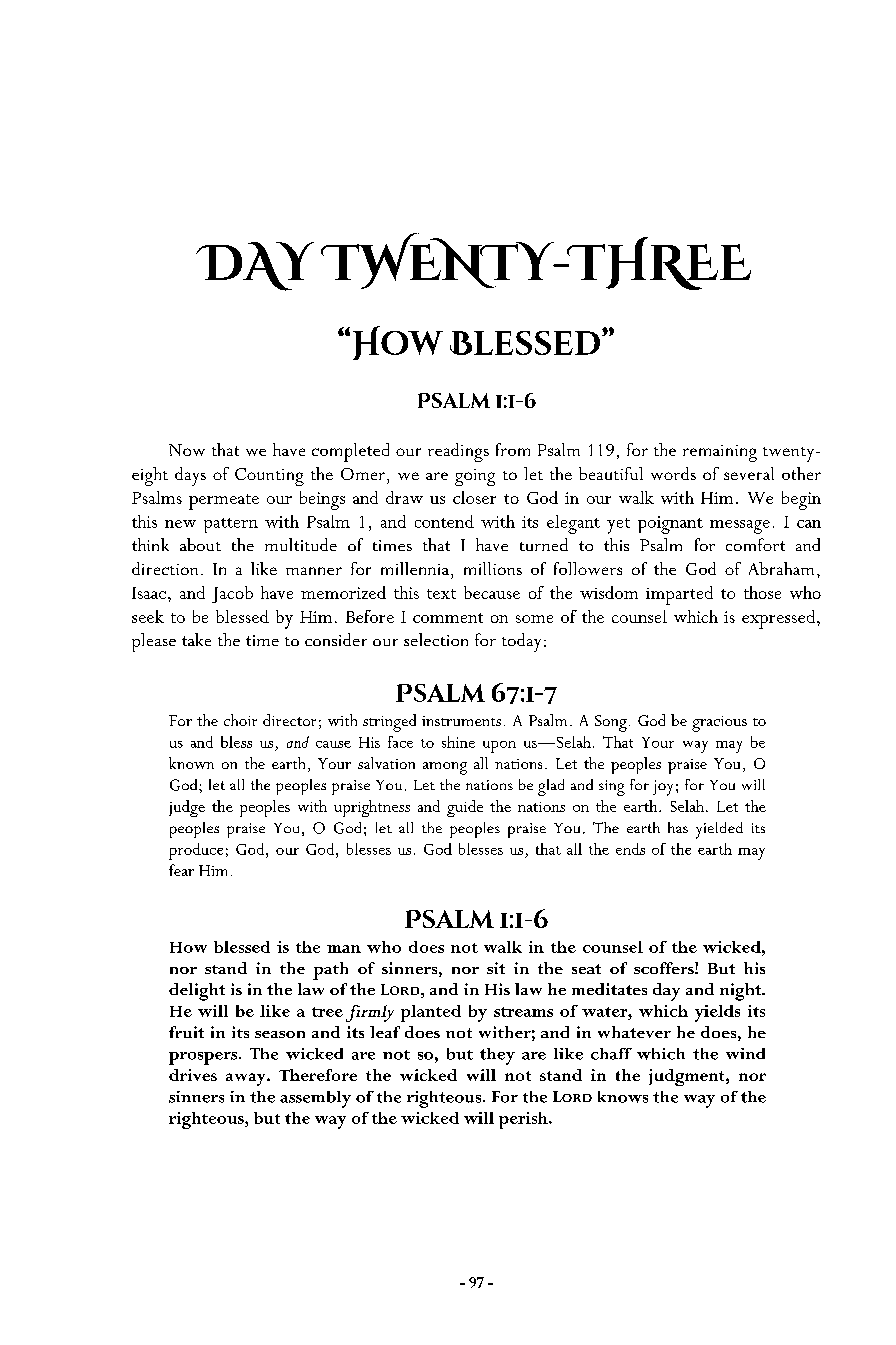  Describe the element at coordinates (475, 477) in the image. I see `going` at that location.
